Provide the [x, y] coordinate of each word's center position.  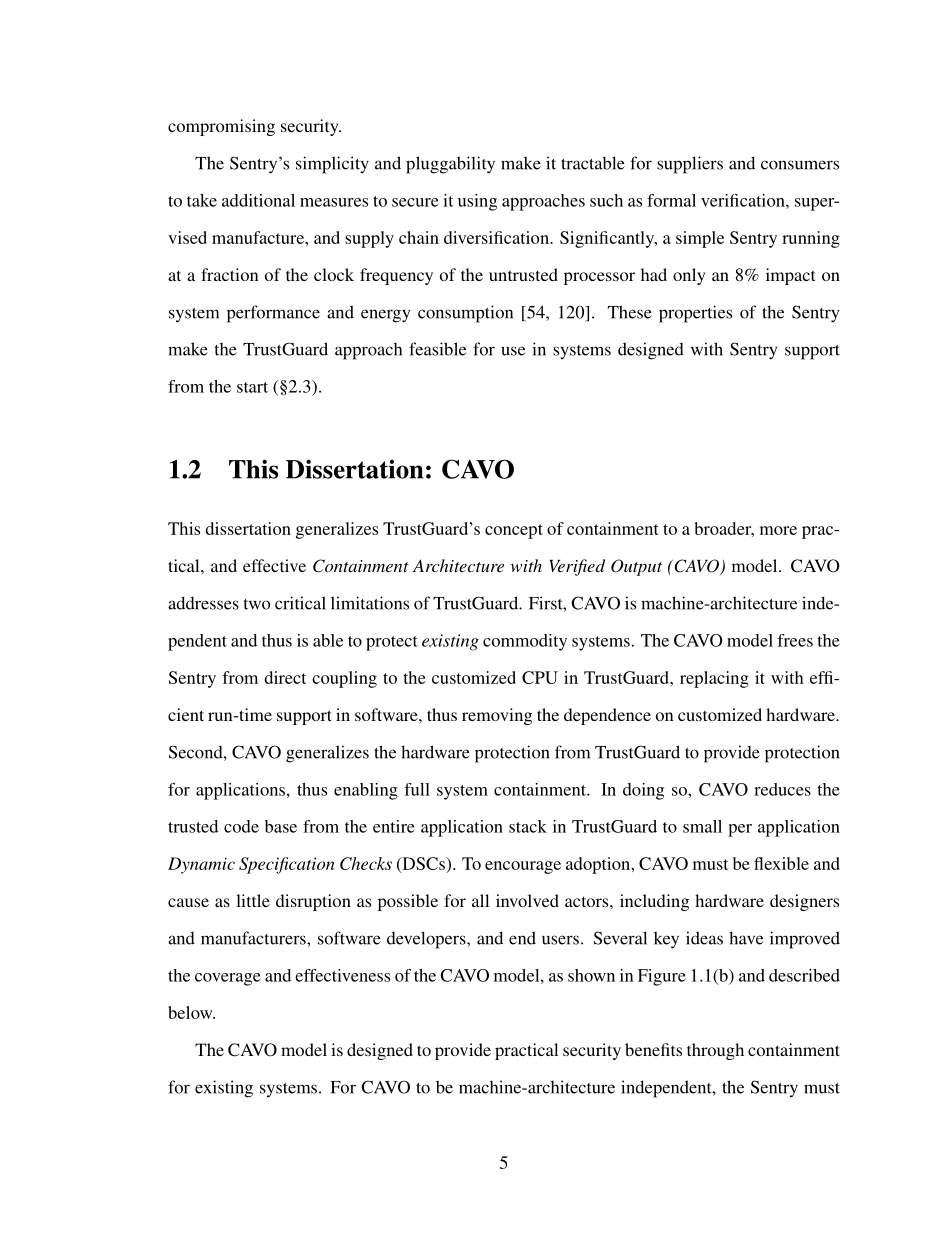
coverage [228, 979]
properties [695, 314]
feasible [437, 349]
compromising [221, 127]
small [702, 826]
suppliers [690, 165]
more [778, 530]
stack [528, 826]
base [281, 826]
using [477, 202]
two [257, 604]
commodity [525, 642]
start [252, 387]
